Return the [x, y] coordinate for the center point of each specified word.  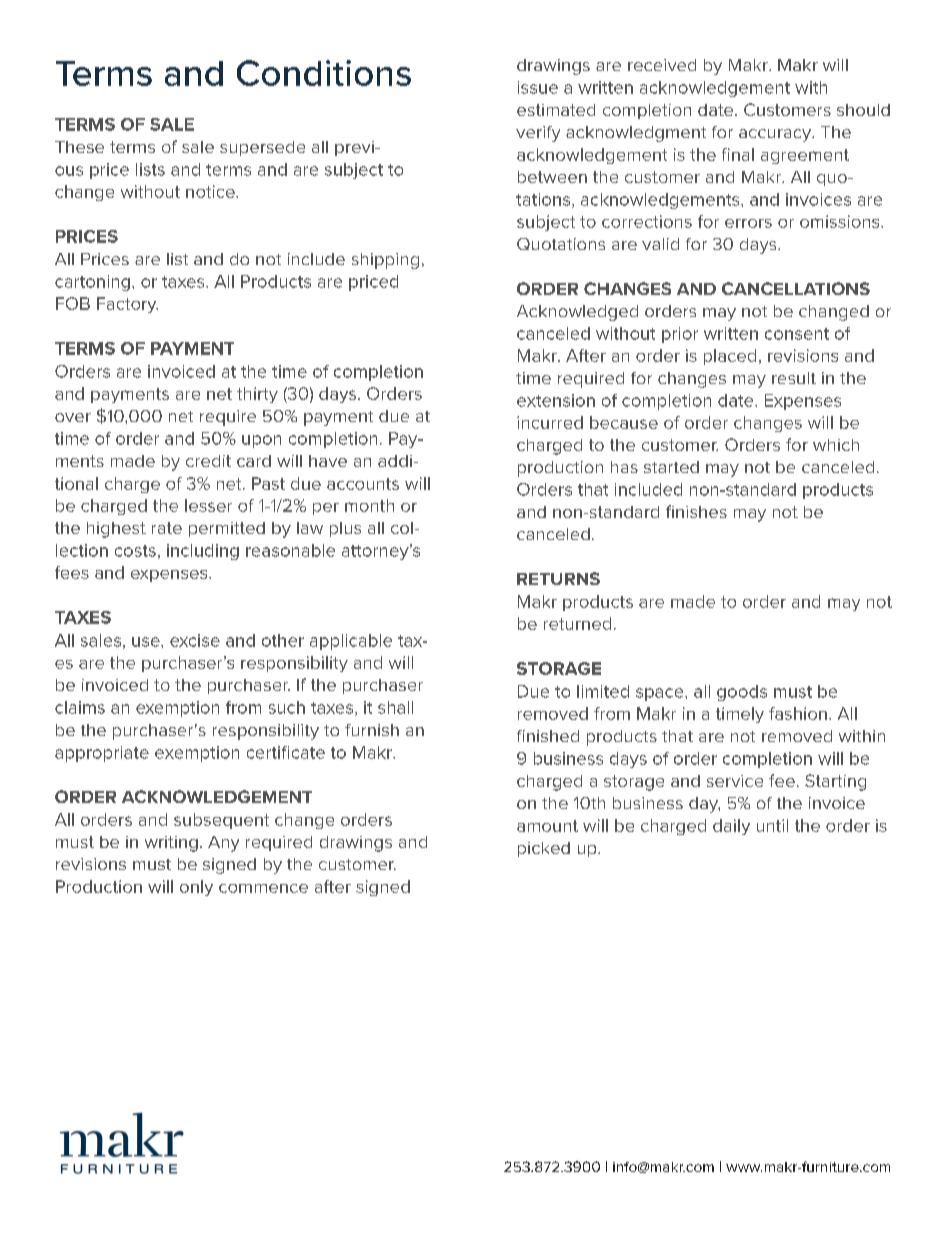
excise [195, 640]
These [79, 147]
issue [538, 87]
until [772, 825]
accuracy [776, 135]
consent [797, 334]
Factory [127, 305]
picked [544, 849]
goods [742, 693]
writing [171, 844]
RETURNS [558, 578]
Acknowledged [577, 313]
